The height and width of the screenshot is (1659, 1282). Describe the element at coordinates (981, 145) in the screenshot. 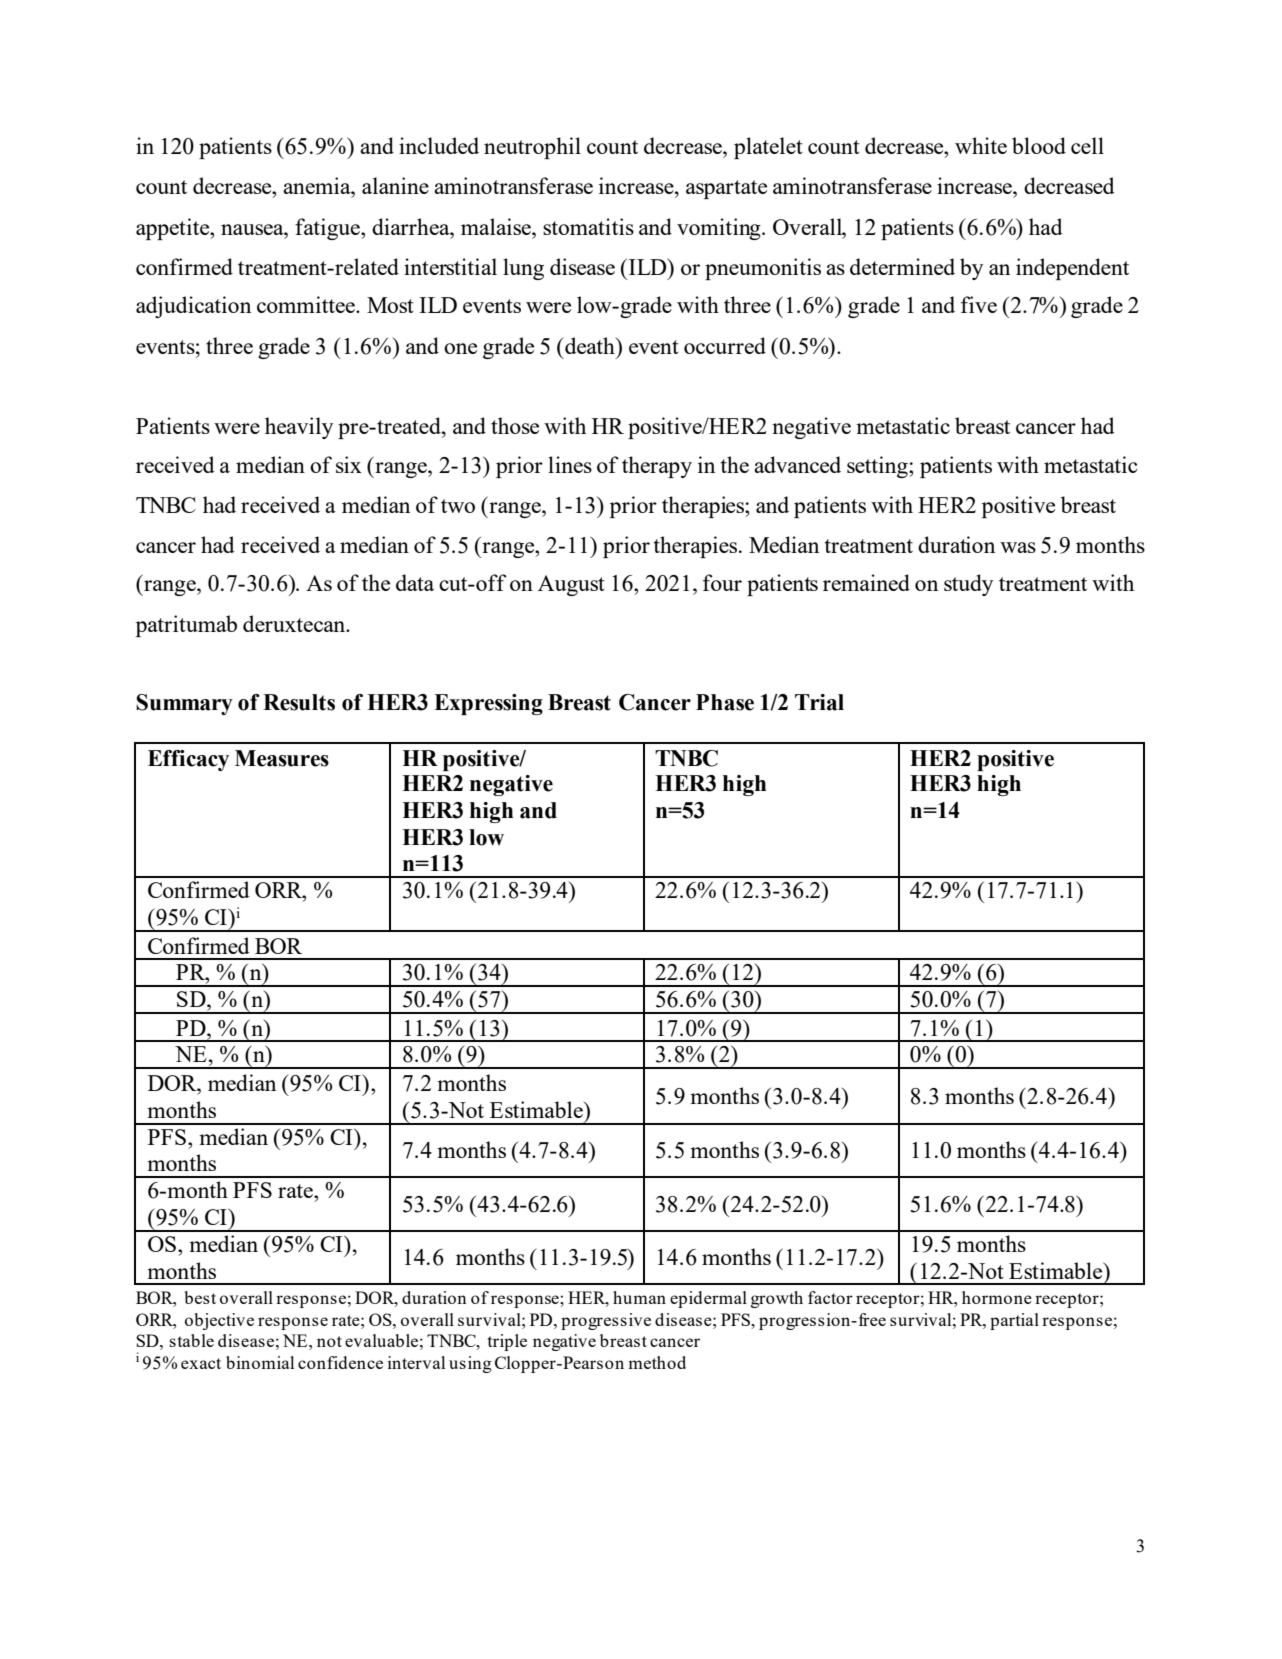

I see `white` at that location.
